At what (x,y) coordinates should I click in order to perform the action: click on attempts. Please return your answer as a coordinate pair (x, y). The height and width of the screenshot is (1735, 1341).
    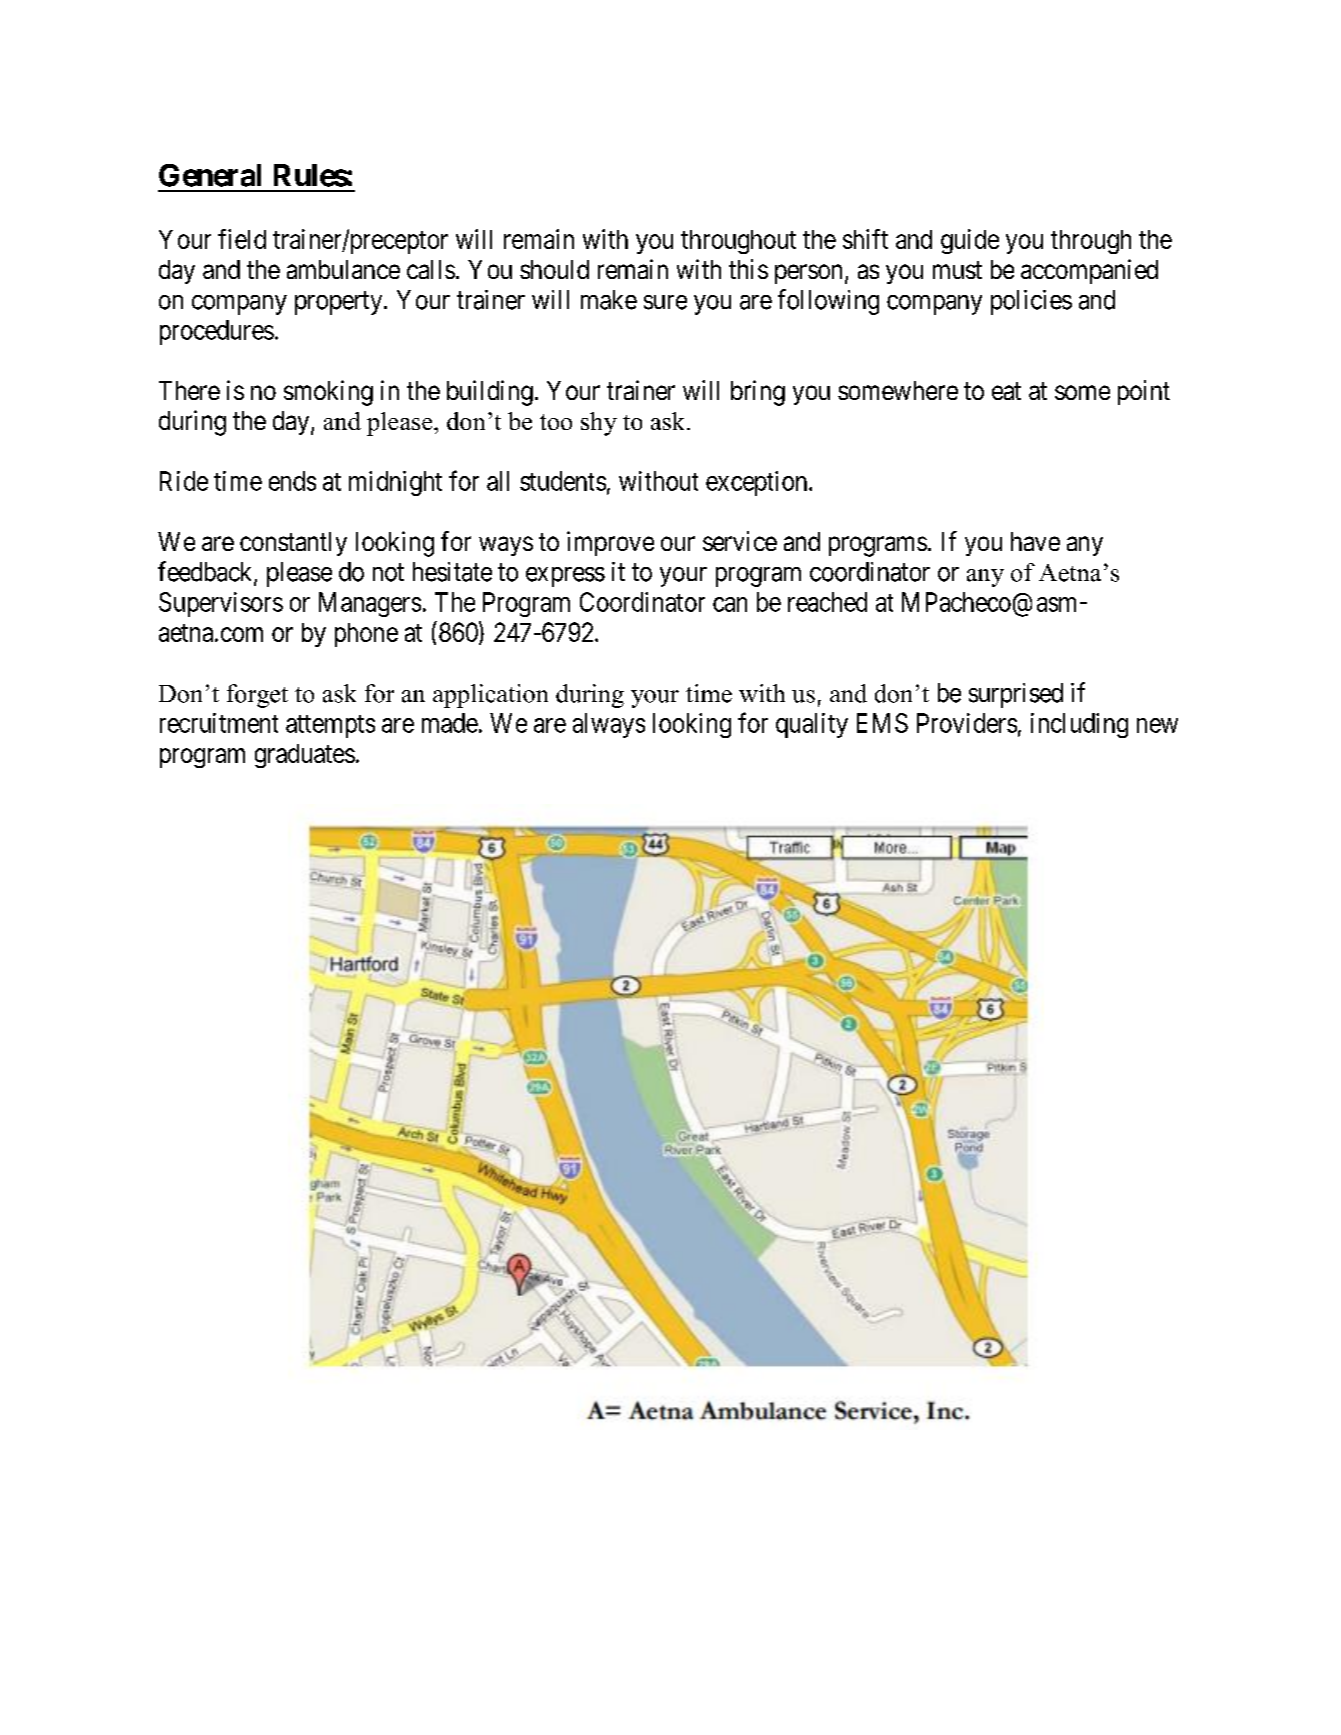
    Looking at the image, I should click on (330, 726).
